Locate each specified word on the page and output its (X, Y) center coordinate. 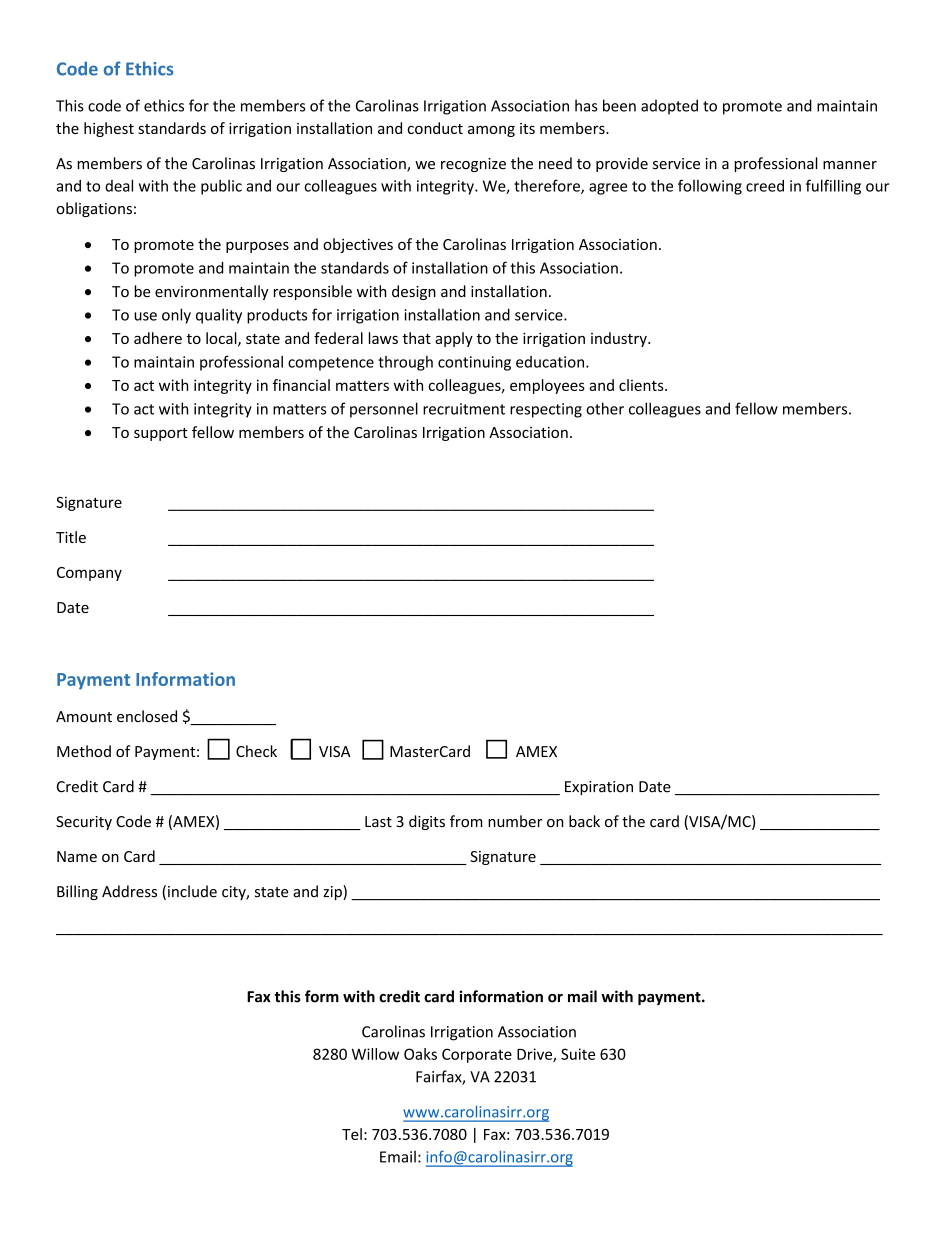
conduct (435, 128)
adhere (158, 338)
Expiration (599, 788)
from (466, 821)
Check (256, 751)
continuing (474, 363)
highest (109, 129)
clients (642, 385)
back (584, 821)
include (192, 891)
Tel (352, 1134)
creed (765, 186)
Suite (578, 1054)
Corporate (477, 1055)
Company (89, 574)
